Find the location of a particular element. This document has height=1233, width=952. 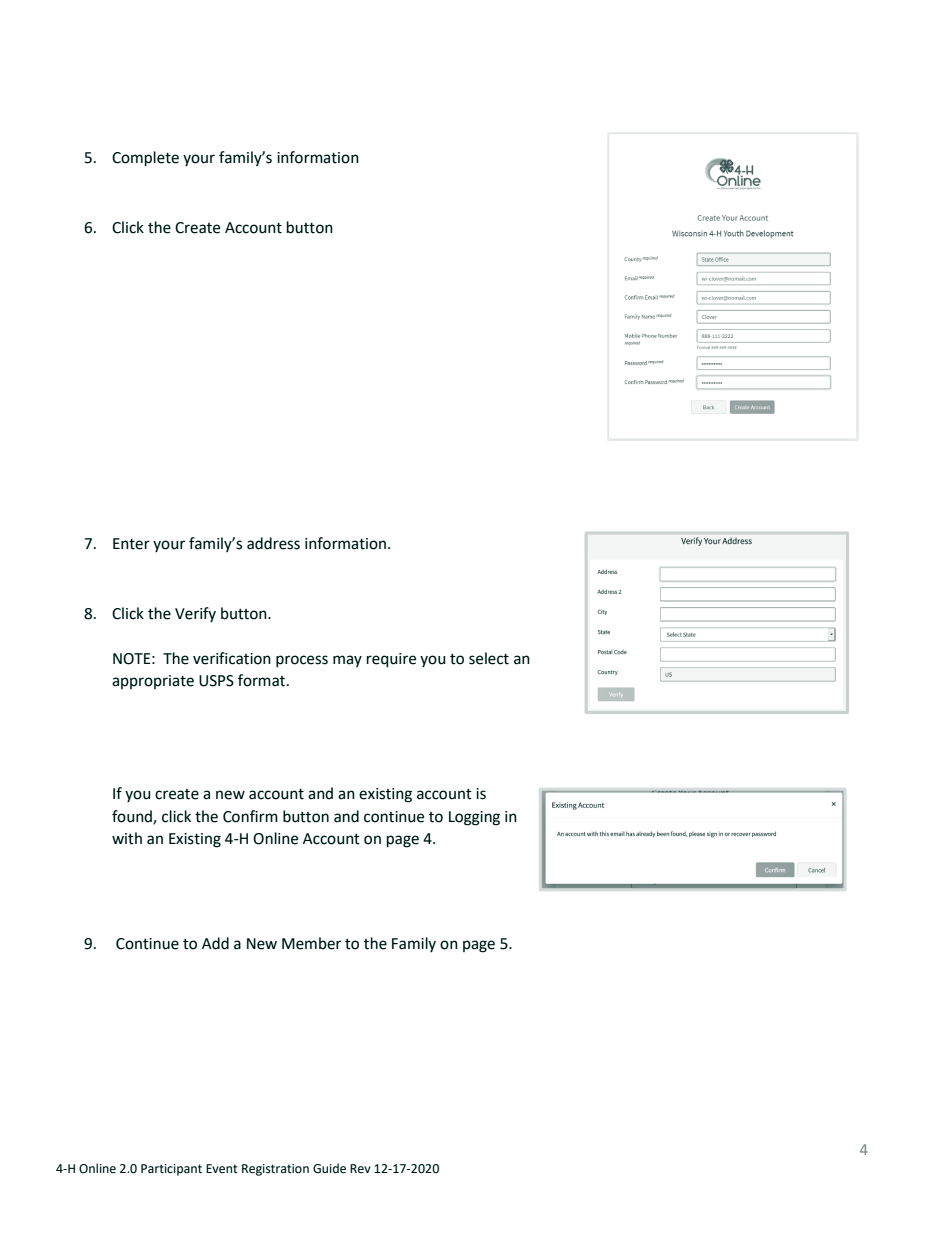

Logging is located at coordinates (474, 818).
